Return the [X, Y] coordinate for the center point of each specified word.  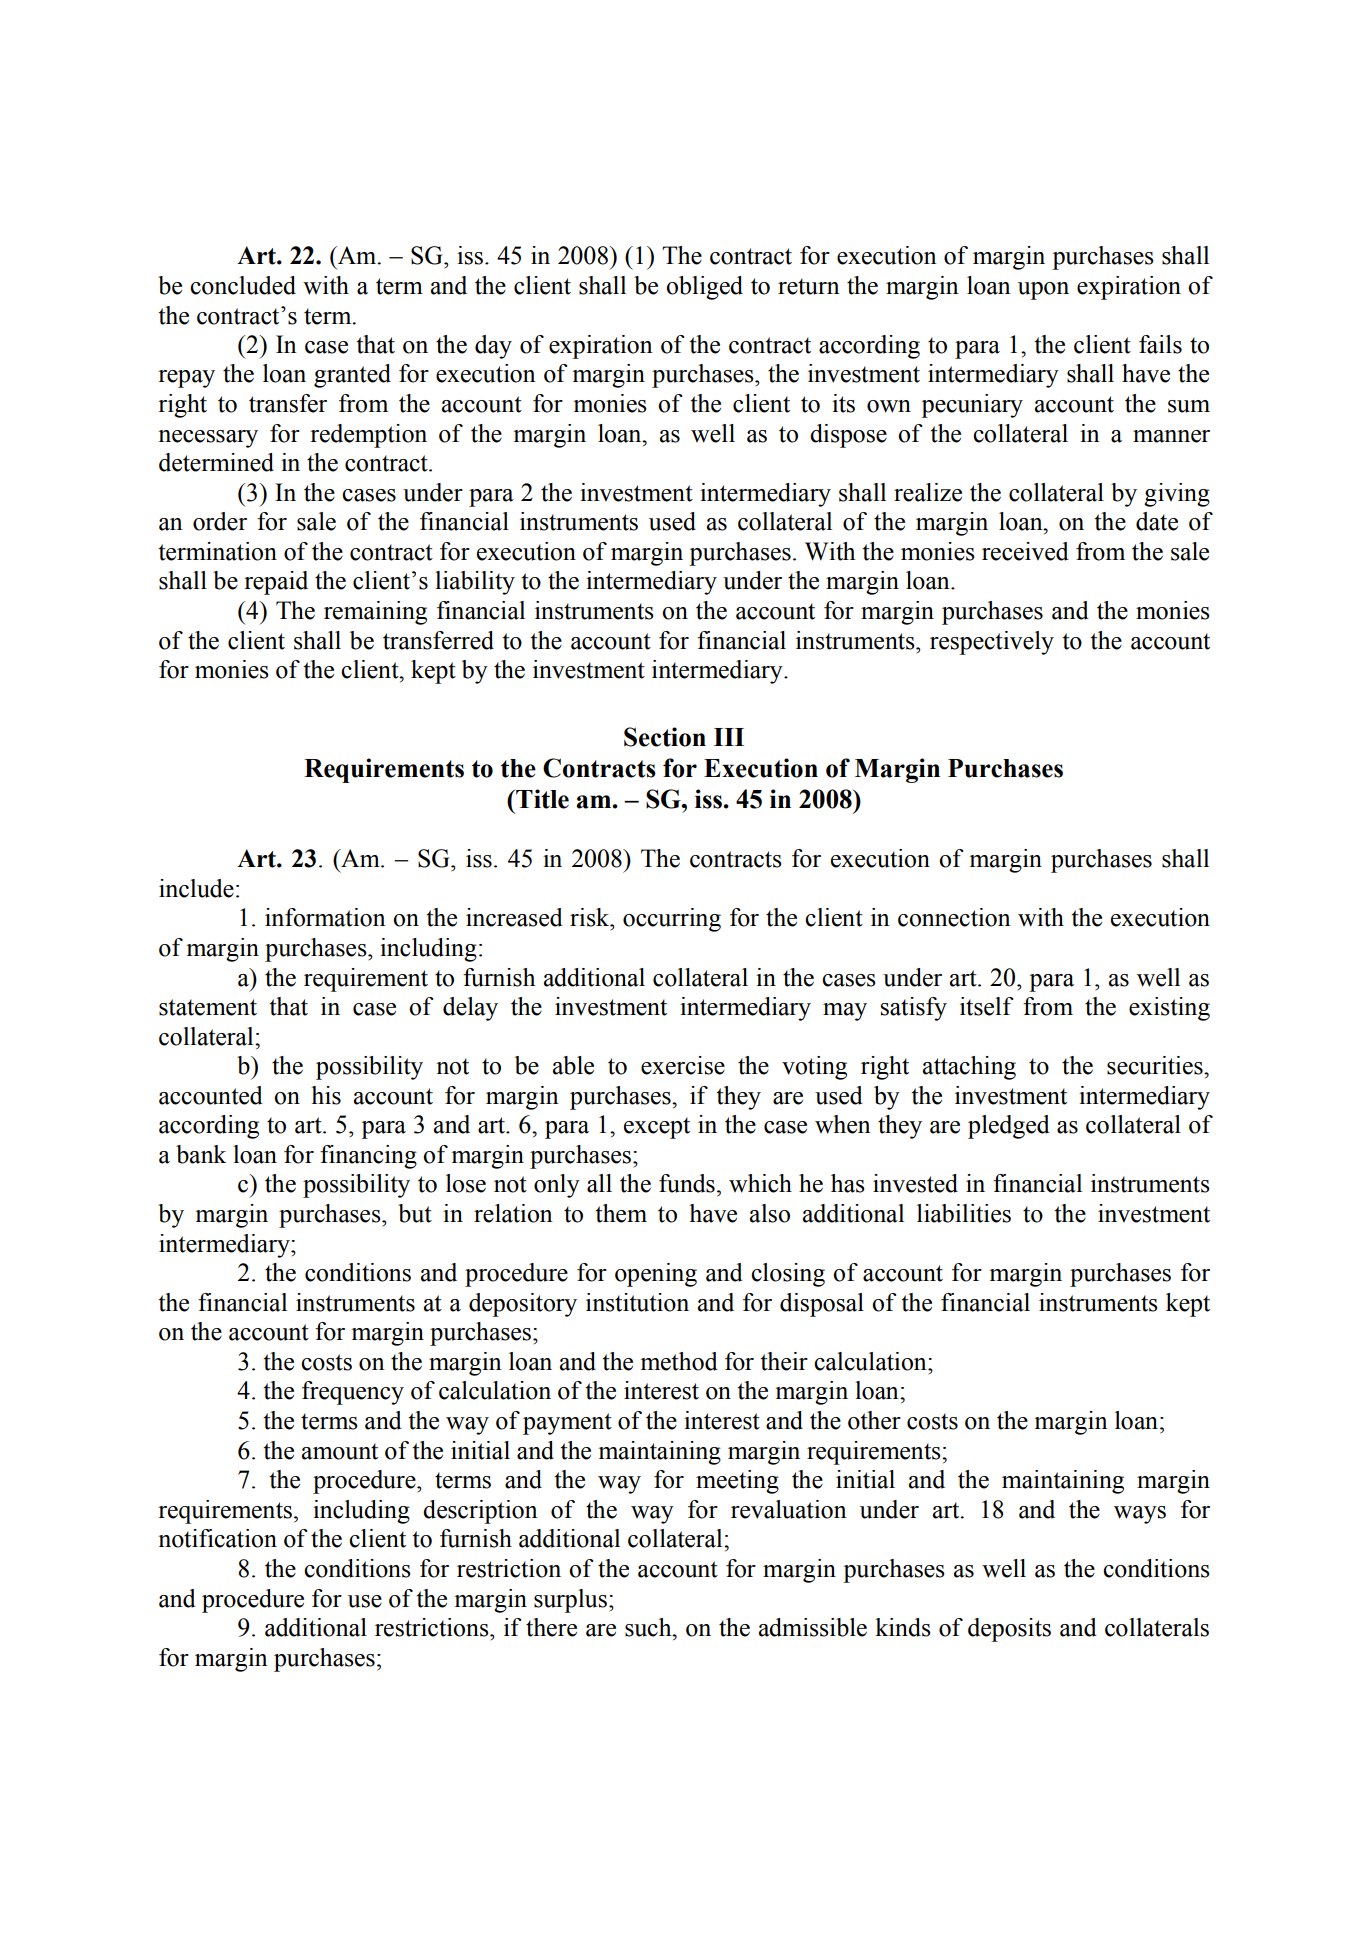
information [325, 917]
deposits [1009, 1630]
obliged [704, 288]
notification [217, 1538]
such [649, 1627]
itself [986, 1006]
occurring [672, 920]
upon [1043, 291]
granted [352, 376]
